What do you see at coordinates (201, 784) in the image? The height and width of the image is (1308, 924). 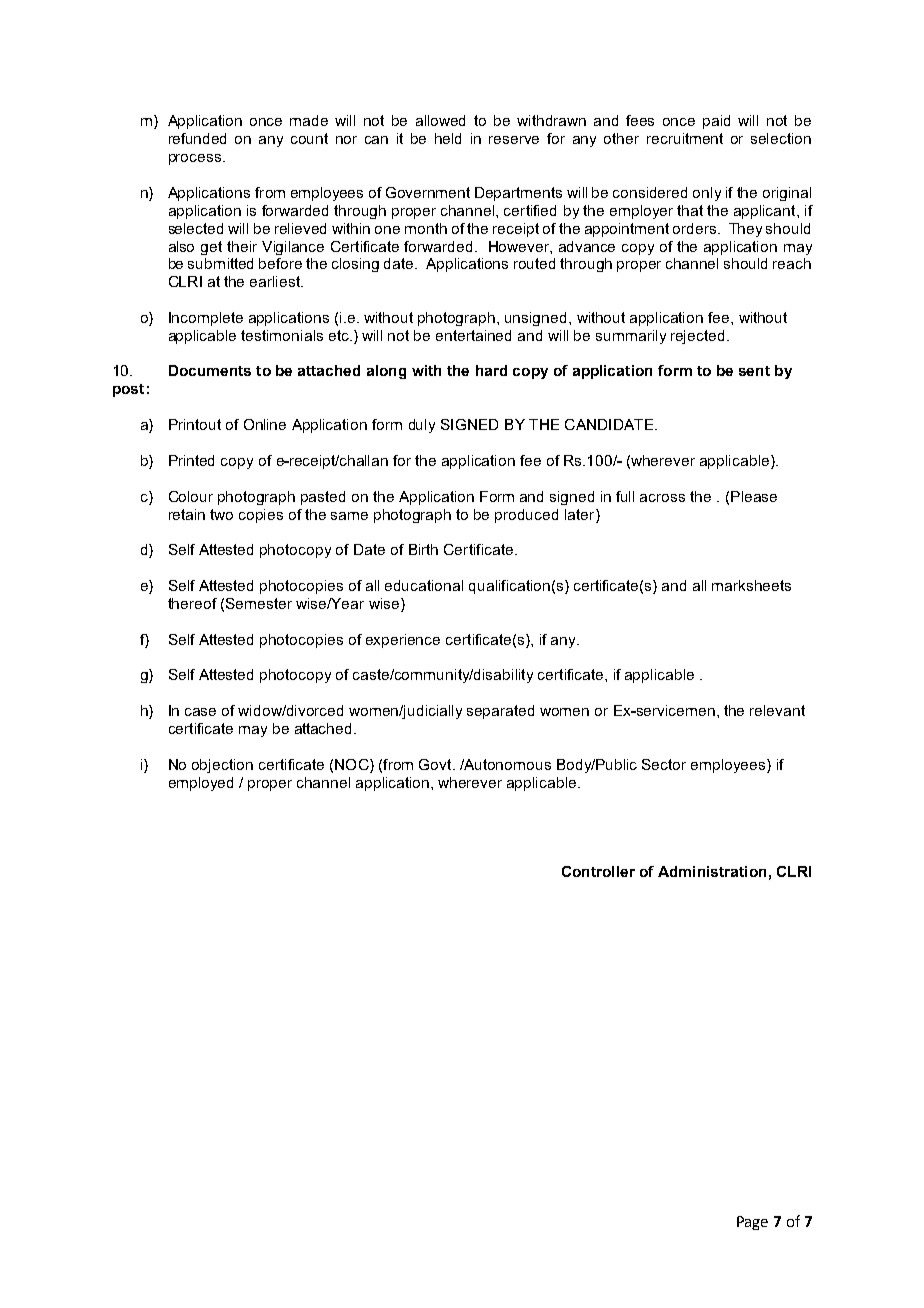 I see `employed` at bounding box center [201, 784].
